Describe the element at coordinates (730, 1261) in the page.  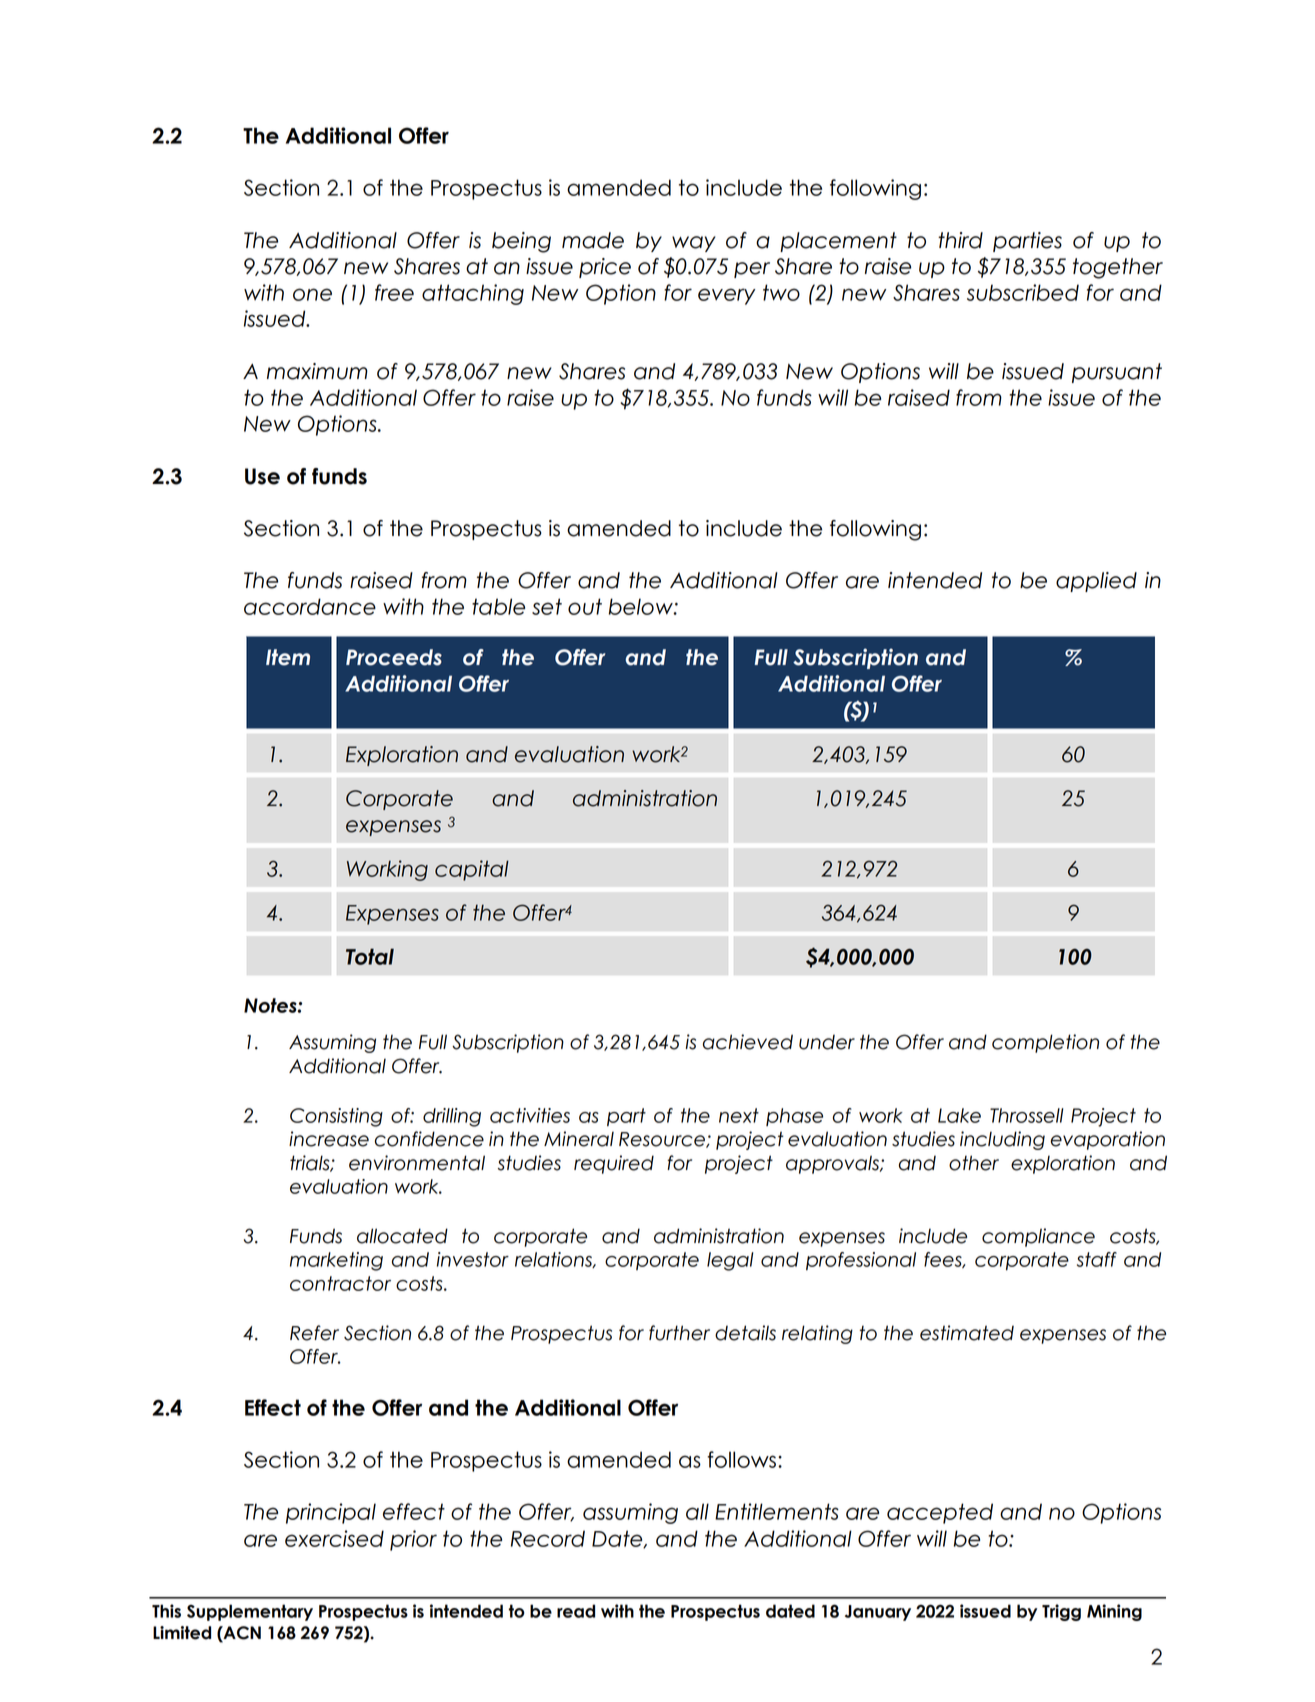
I see `legal` at that location.
